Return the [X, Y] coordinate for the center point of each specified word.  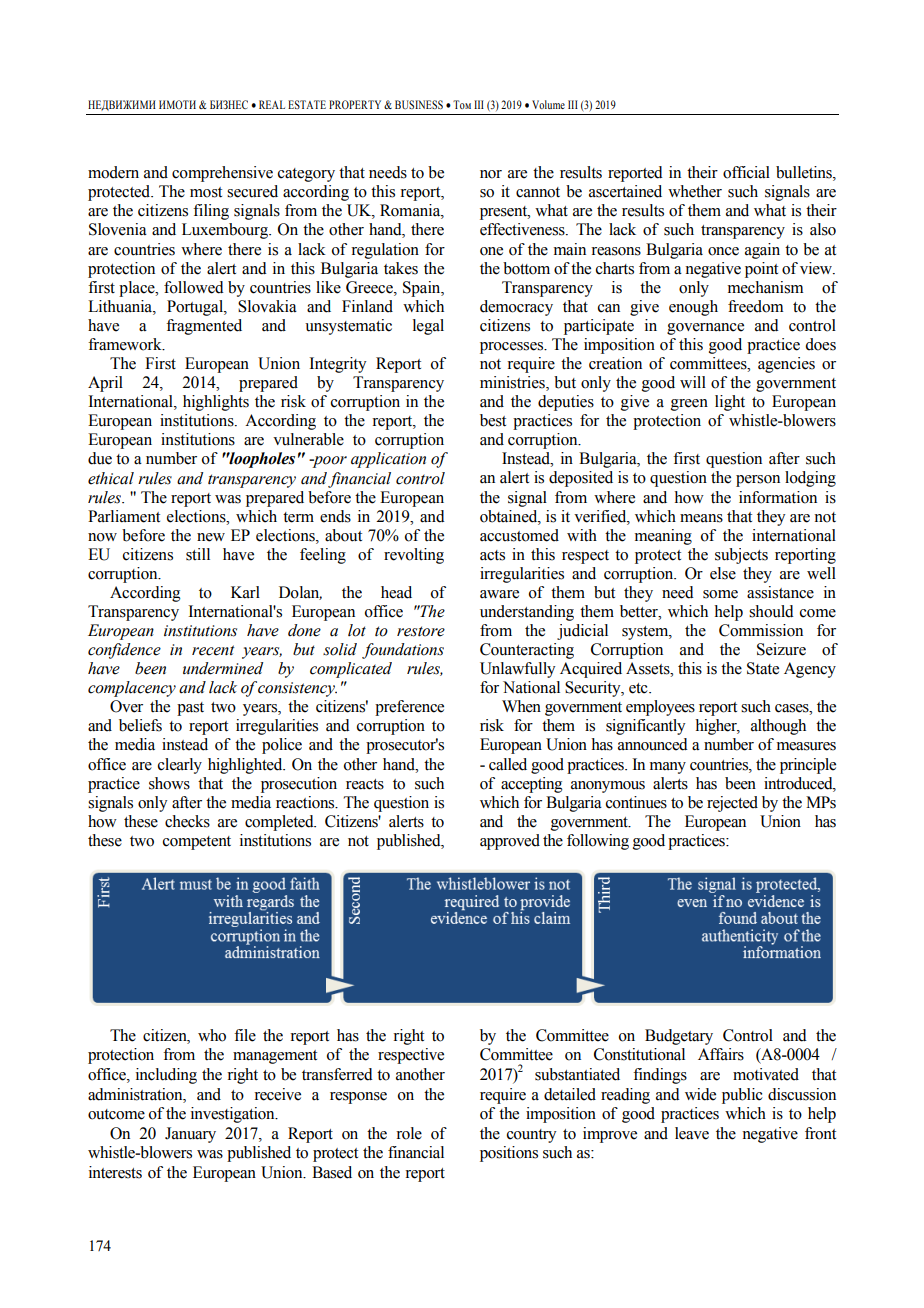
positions [509, 1154]
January [190, 1135]
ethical [111, 478]
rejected [732, 804]
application [388, 460]
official [746, 172]
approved [510, 842]
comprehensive [222, 174]
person [758, 481]
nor [491, 174]
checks [187, 821]
